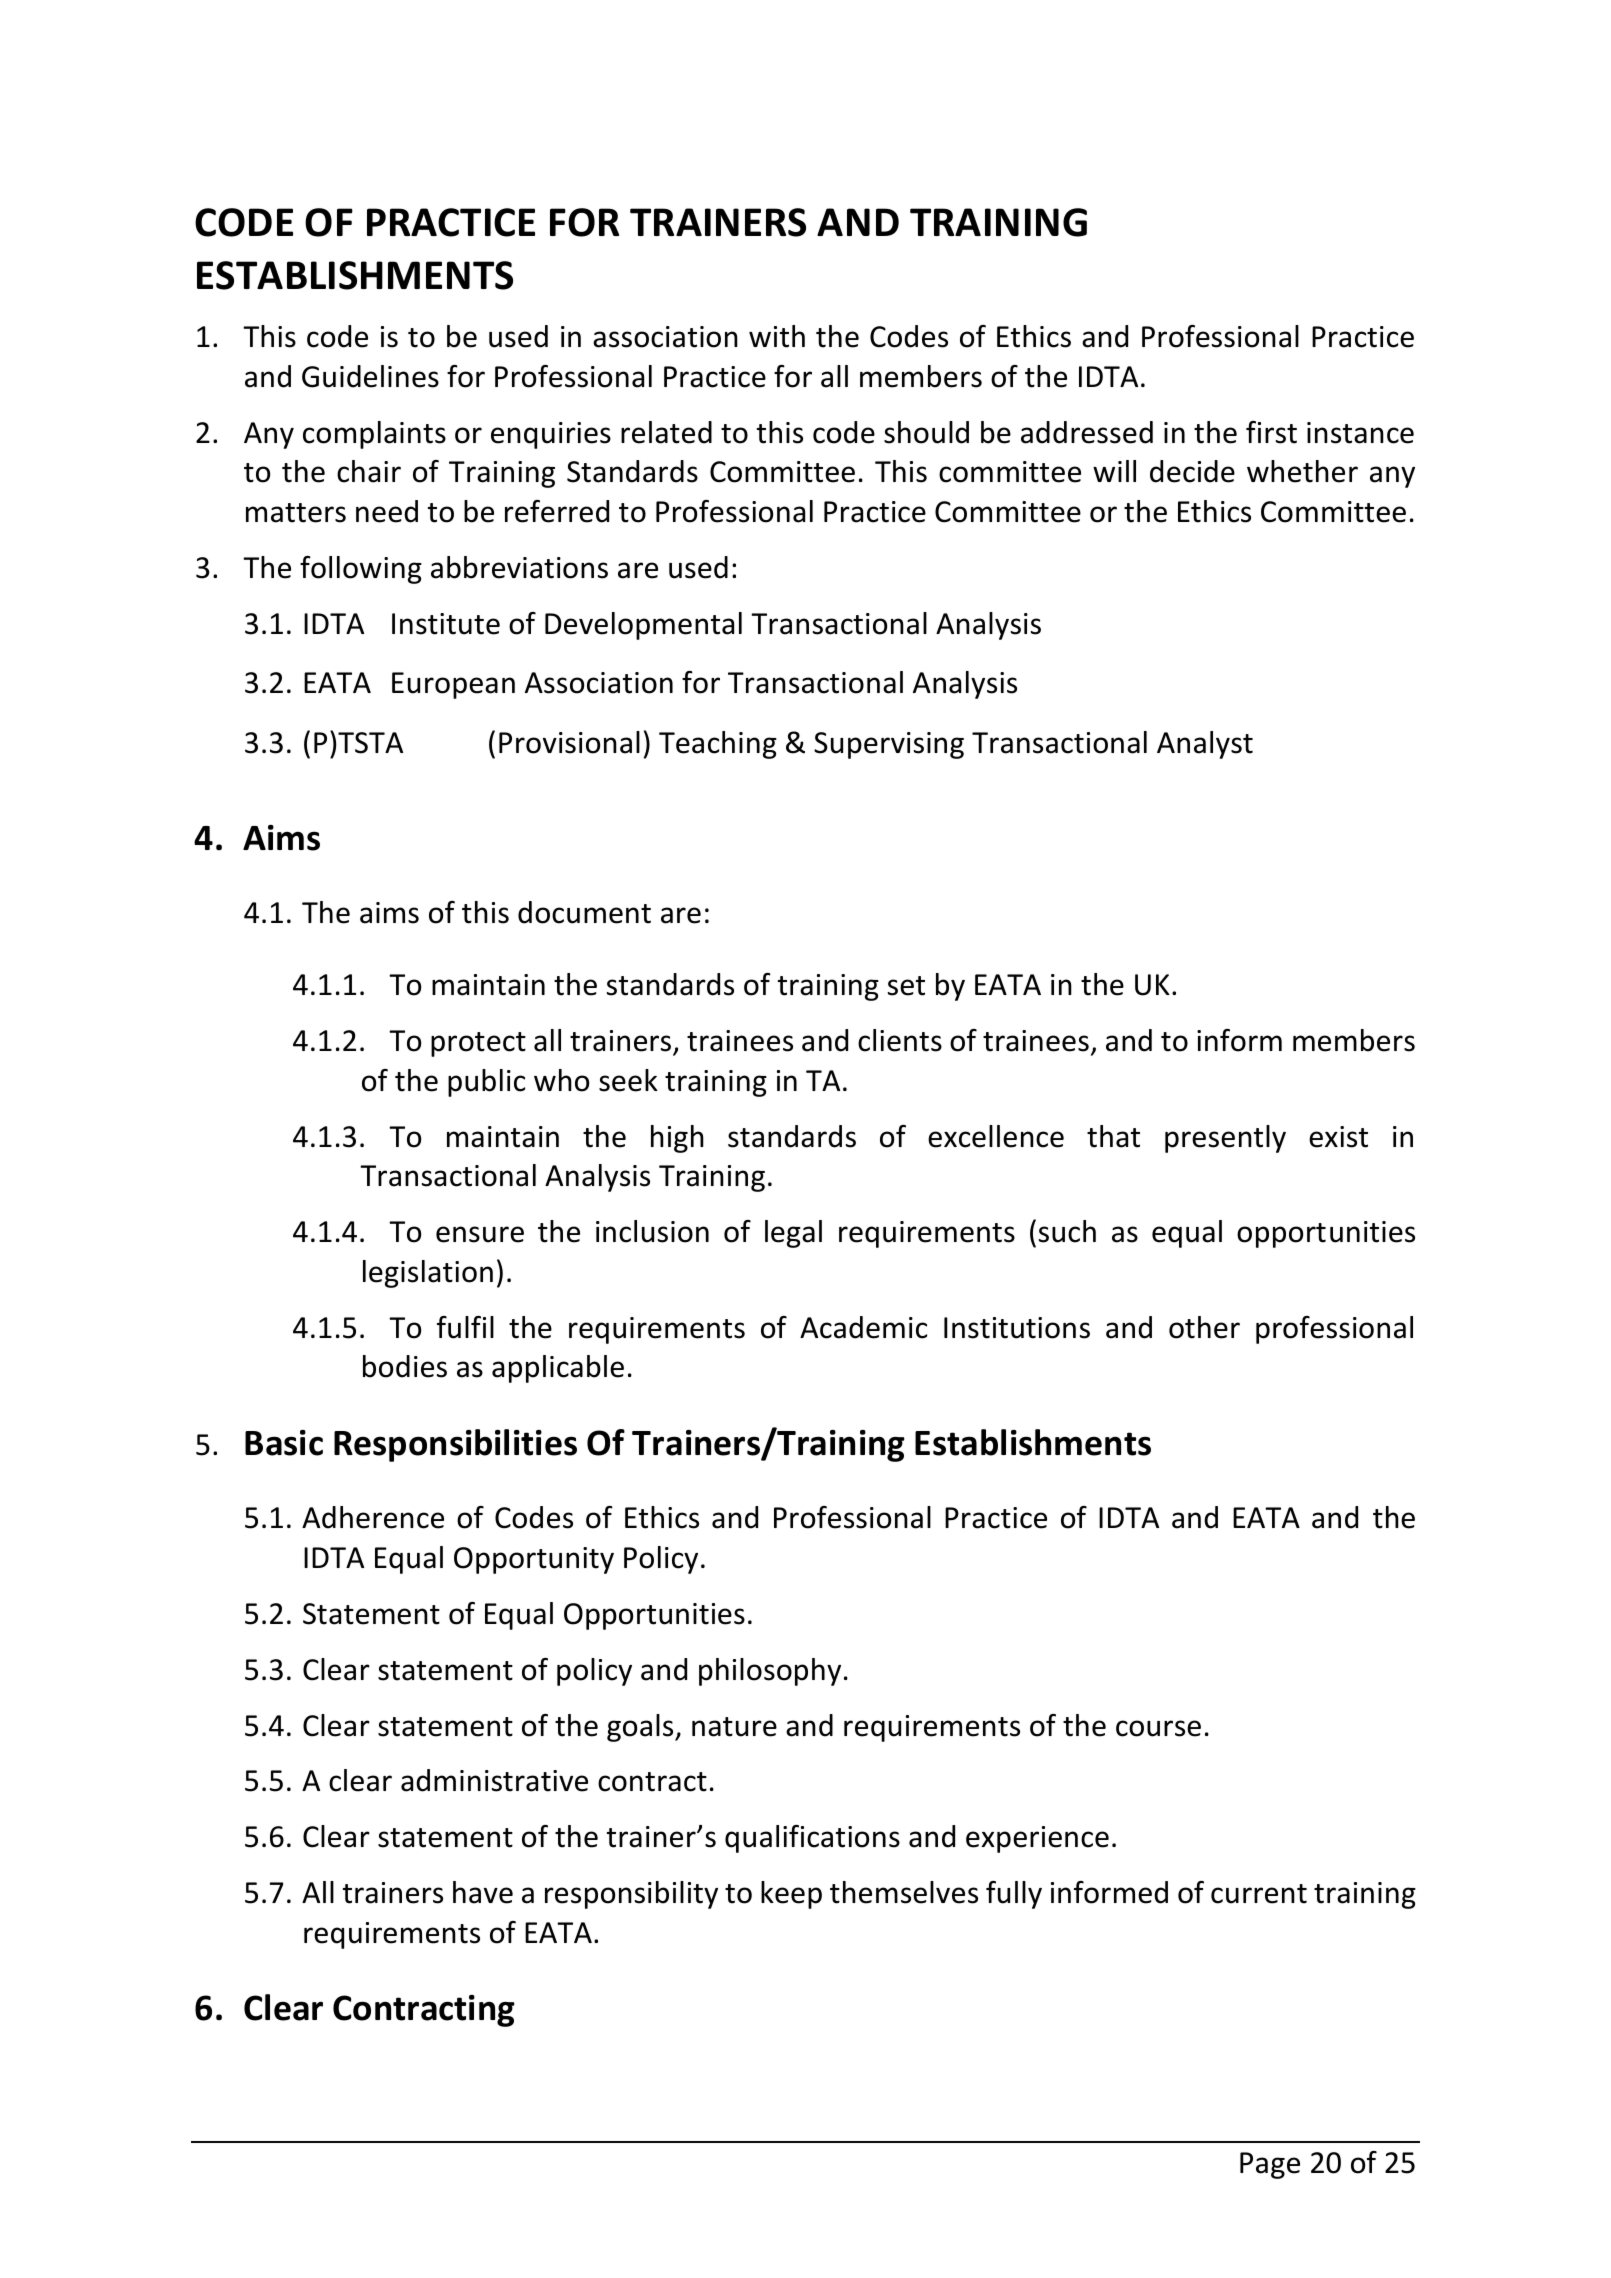 This image has width=1611, height=2278. I want to click on other, so click(1204, 1327).
